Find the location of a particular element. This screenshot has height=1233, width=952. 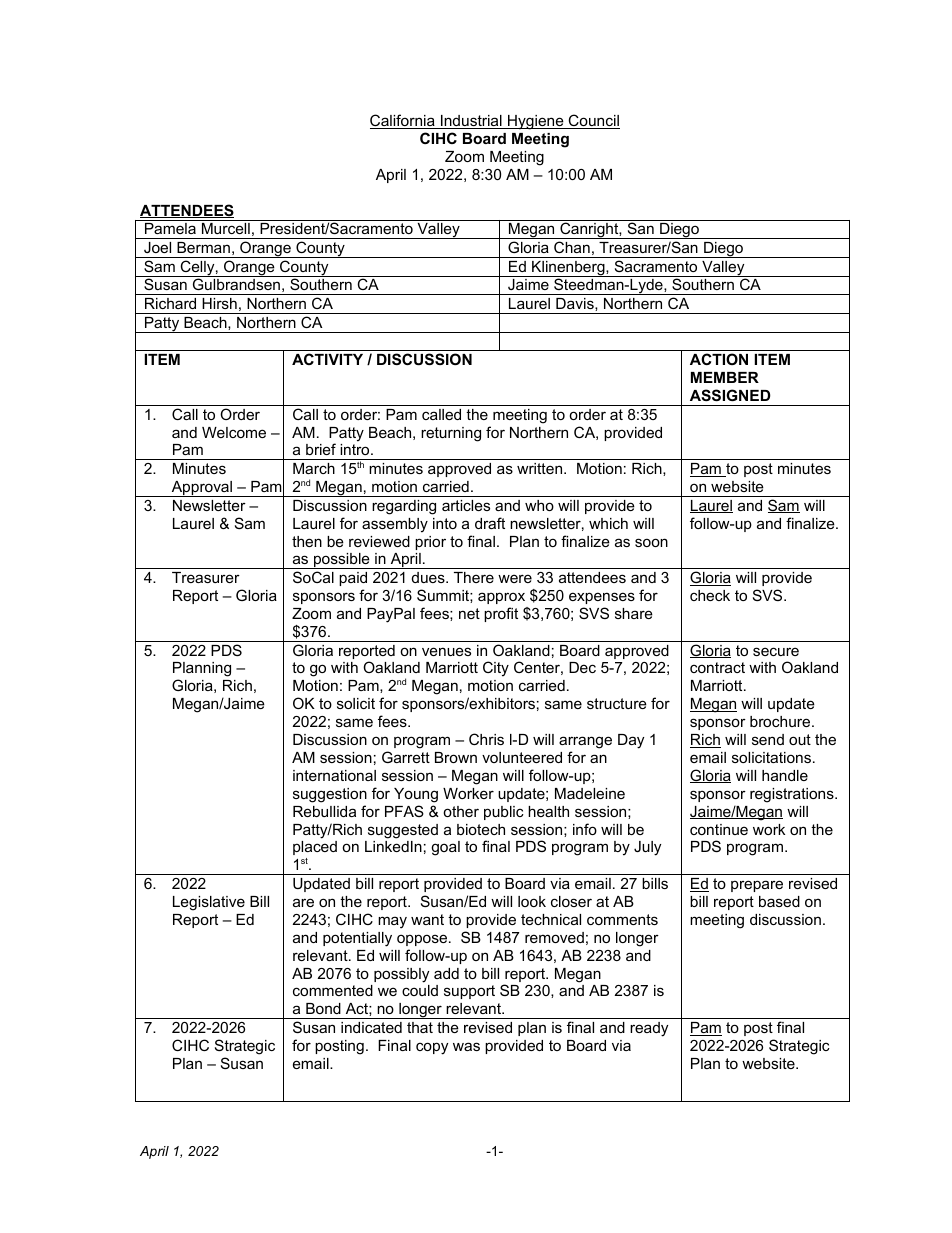

Council is located at coordinates (593, 121).
